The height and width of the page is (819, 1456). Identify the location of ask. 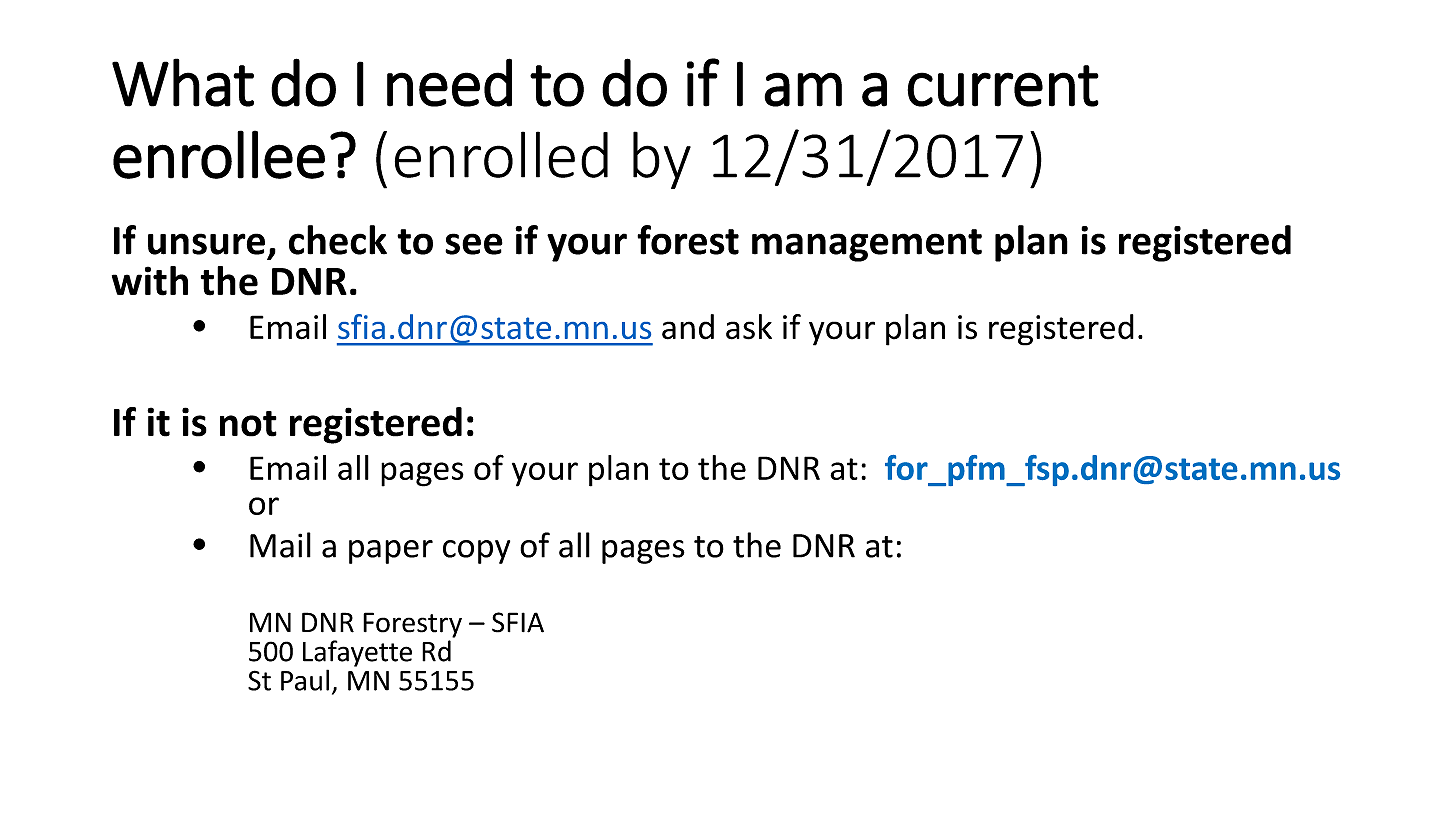
(749, 327).
